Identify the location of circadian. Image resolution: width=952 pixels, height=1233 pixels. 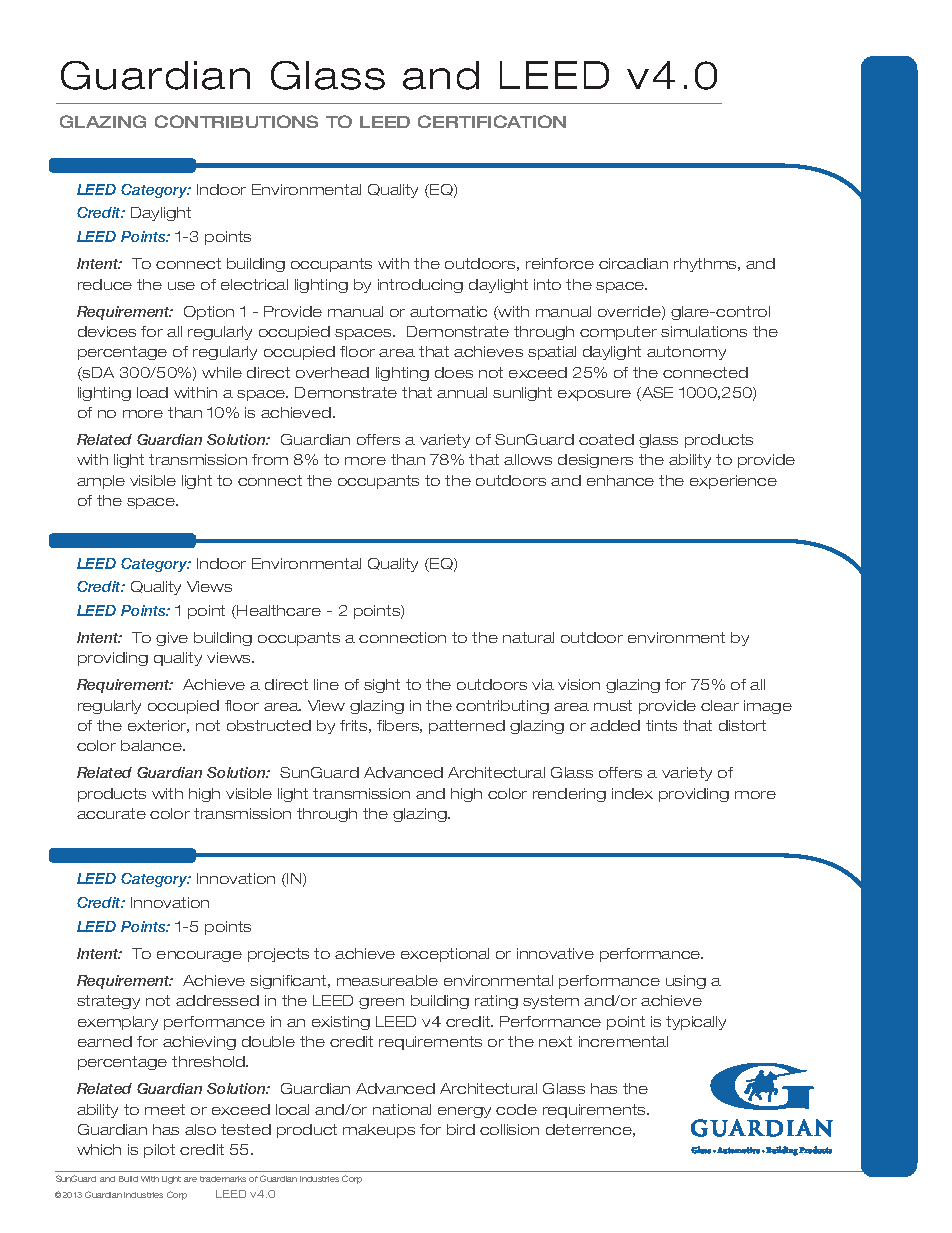
(633, 263).
